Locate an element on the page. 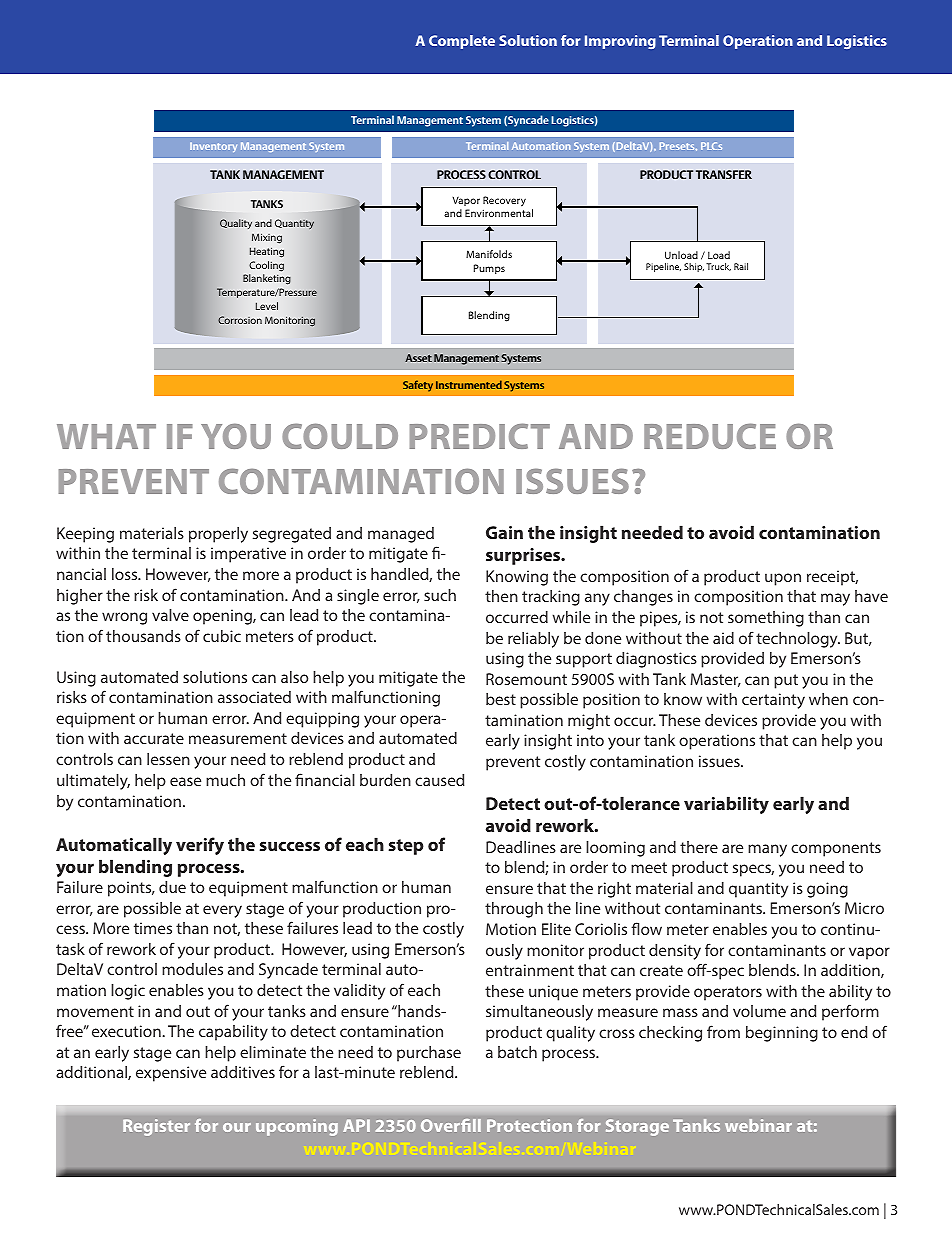  Complete is located at coordinates (462, 42).
